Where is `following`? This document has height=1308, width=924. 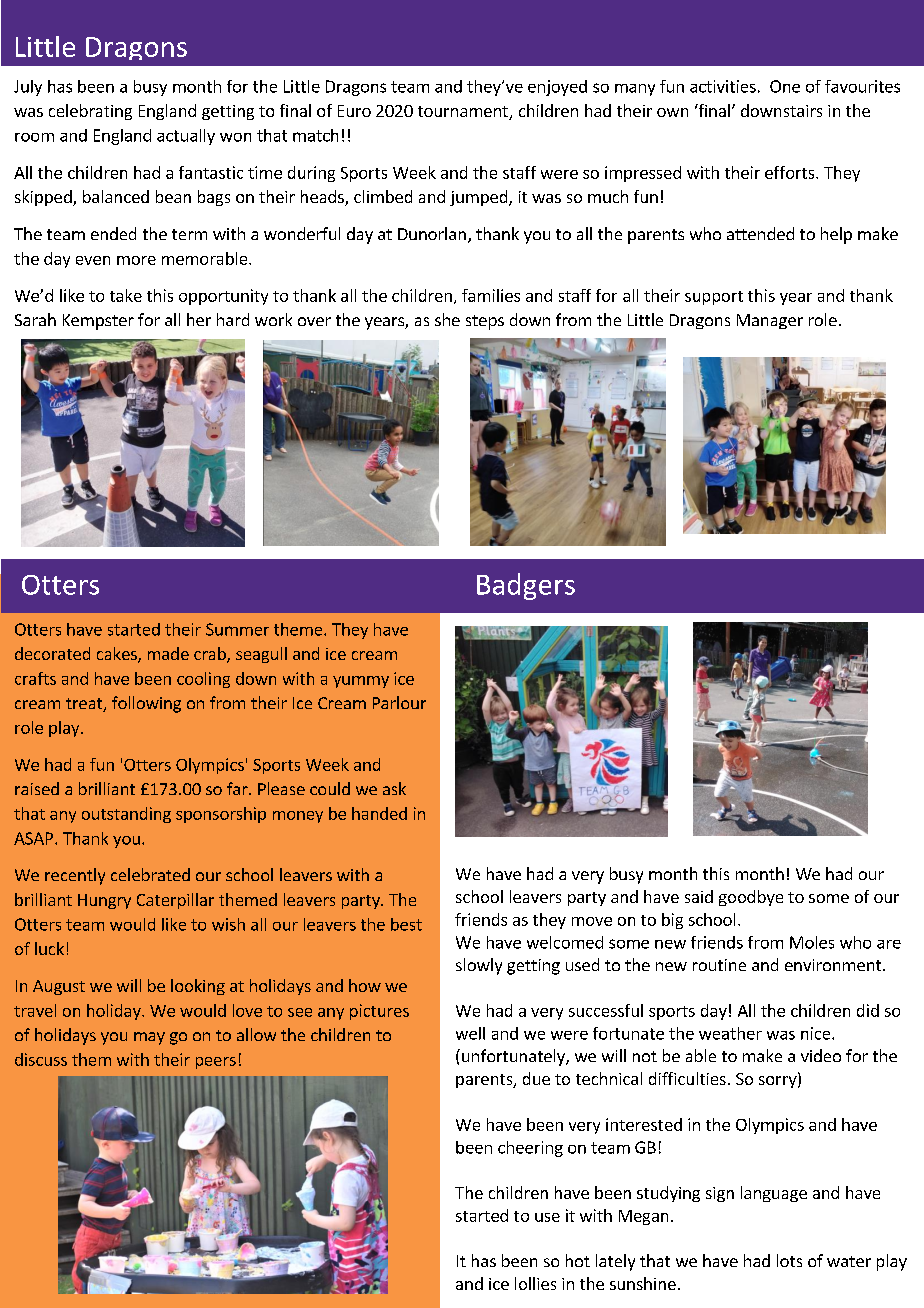 following is located at coordinates (146, 704).
